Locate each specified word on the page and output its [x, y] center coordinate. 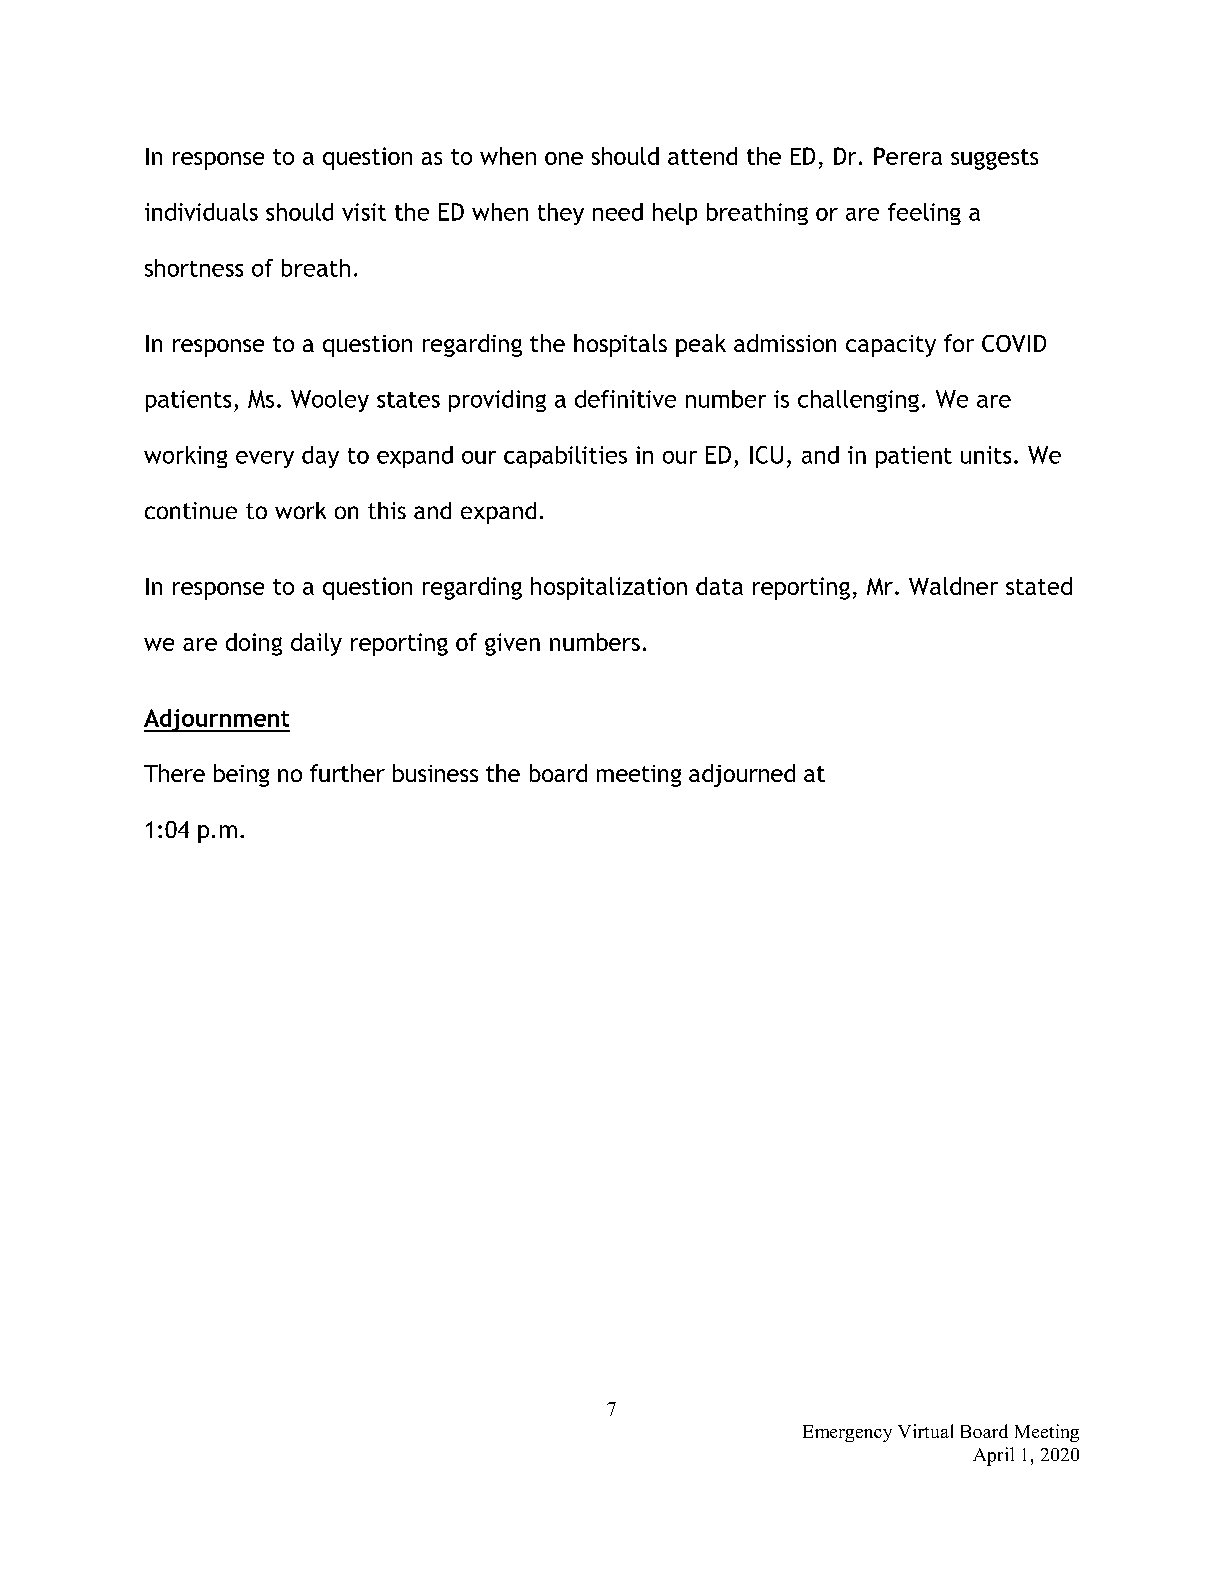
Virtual [925, 1431]
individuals [201, 212]
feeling [924, 214]
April [993, 1456]
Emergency [847, 1433]
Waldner [953, 586]
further [347, 773]
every [265, 459]
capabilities [565, 457]
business [435, 773]
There [174, 773]
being [241, 775]
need [618, 212]
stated [1039, 586]
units [986, 455]
